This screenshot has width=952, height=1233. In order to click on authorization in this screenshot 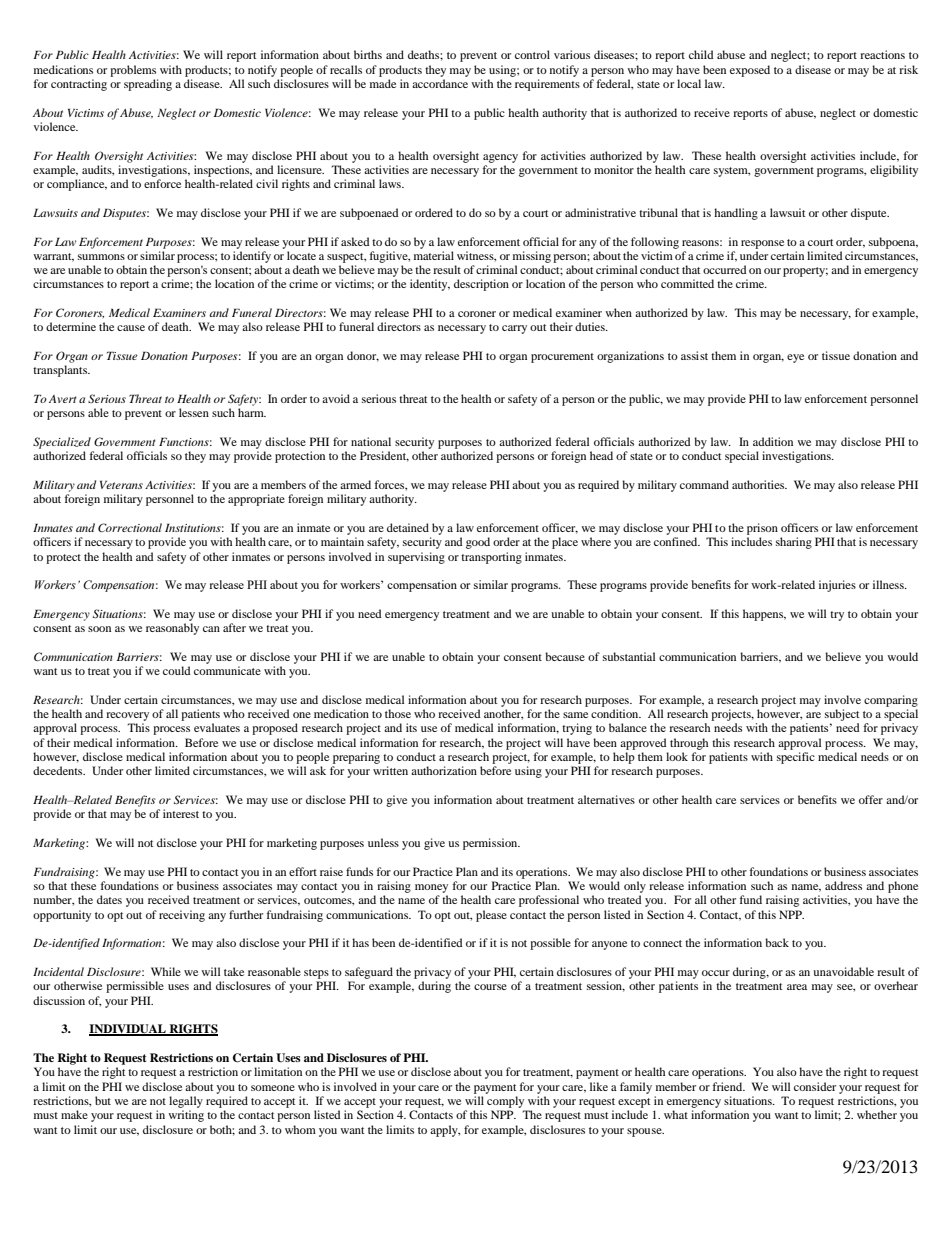, I will do `click(444, 770)`.
